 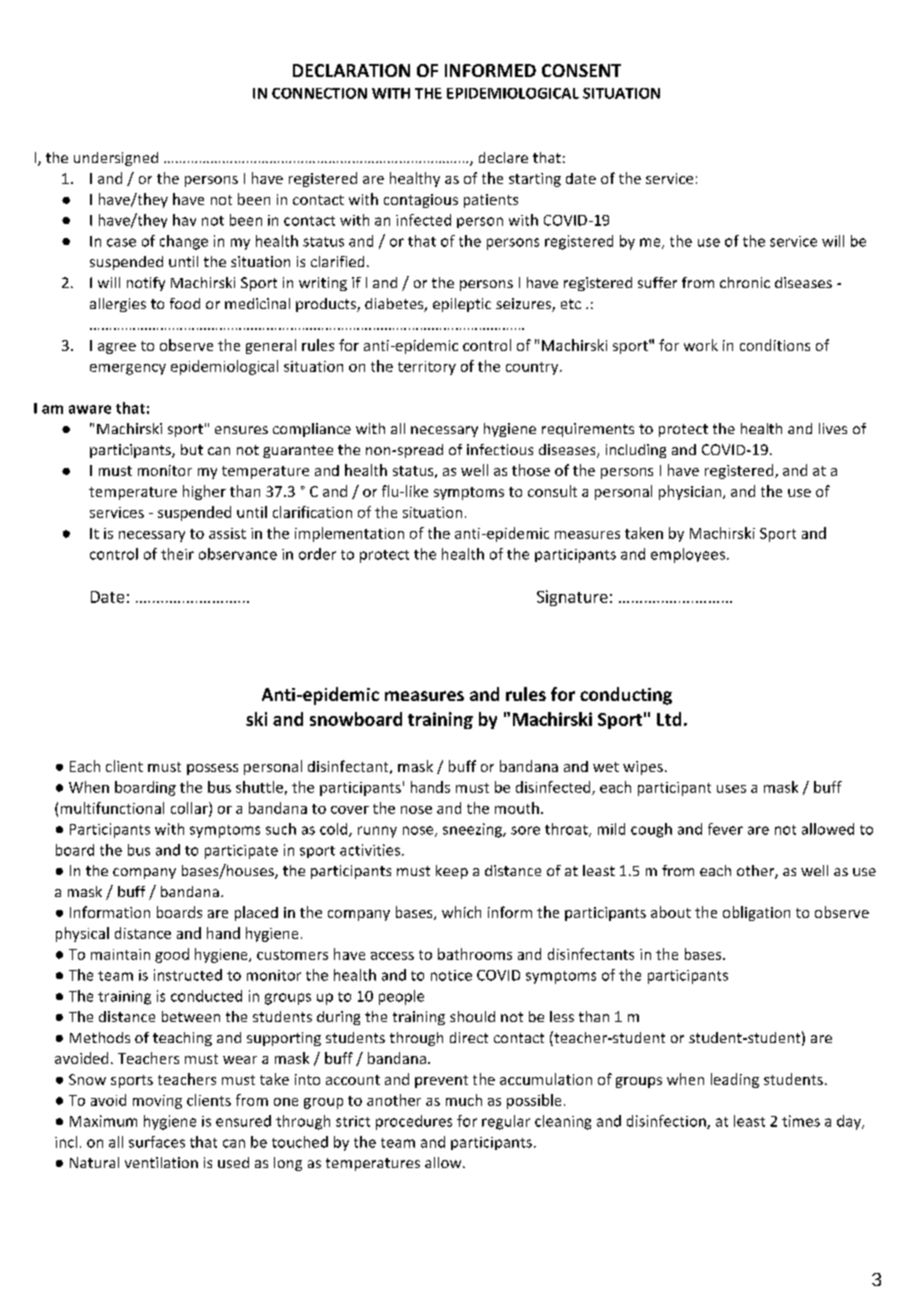 What do you see at coordinates (688, 555) in the screenshot?
I see `employees` at bounding box center [688, 555].
